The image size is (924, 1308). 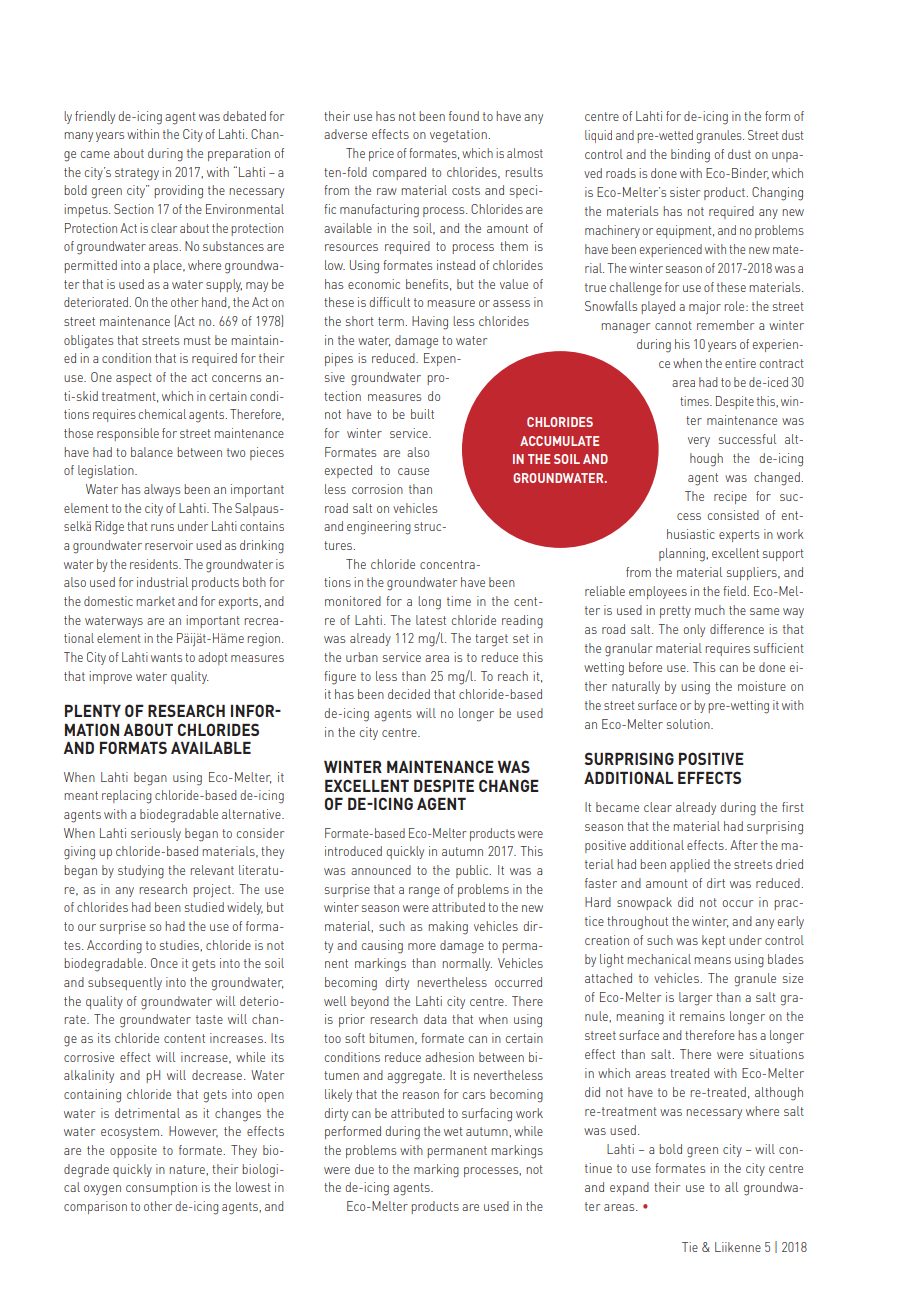 I want to click on due, so click(x=364, y=1169).
